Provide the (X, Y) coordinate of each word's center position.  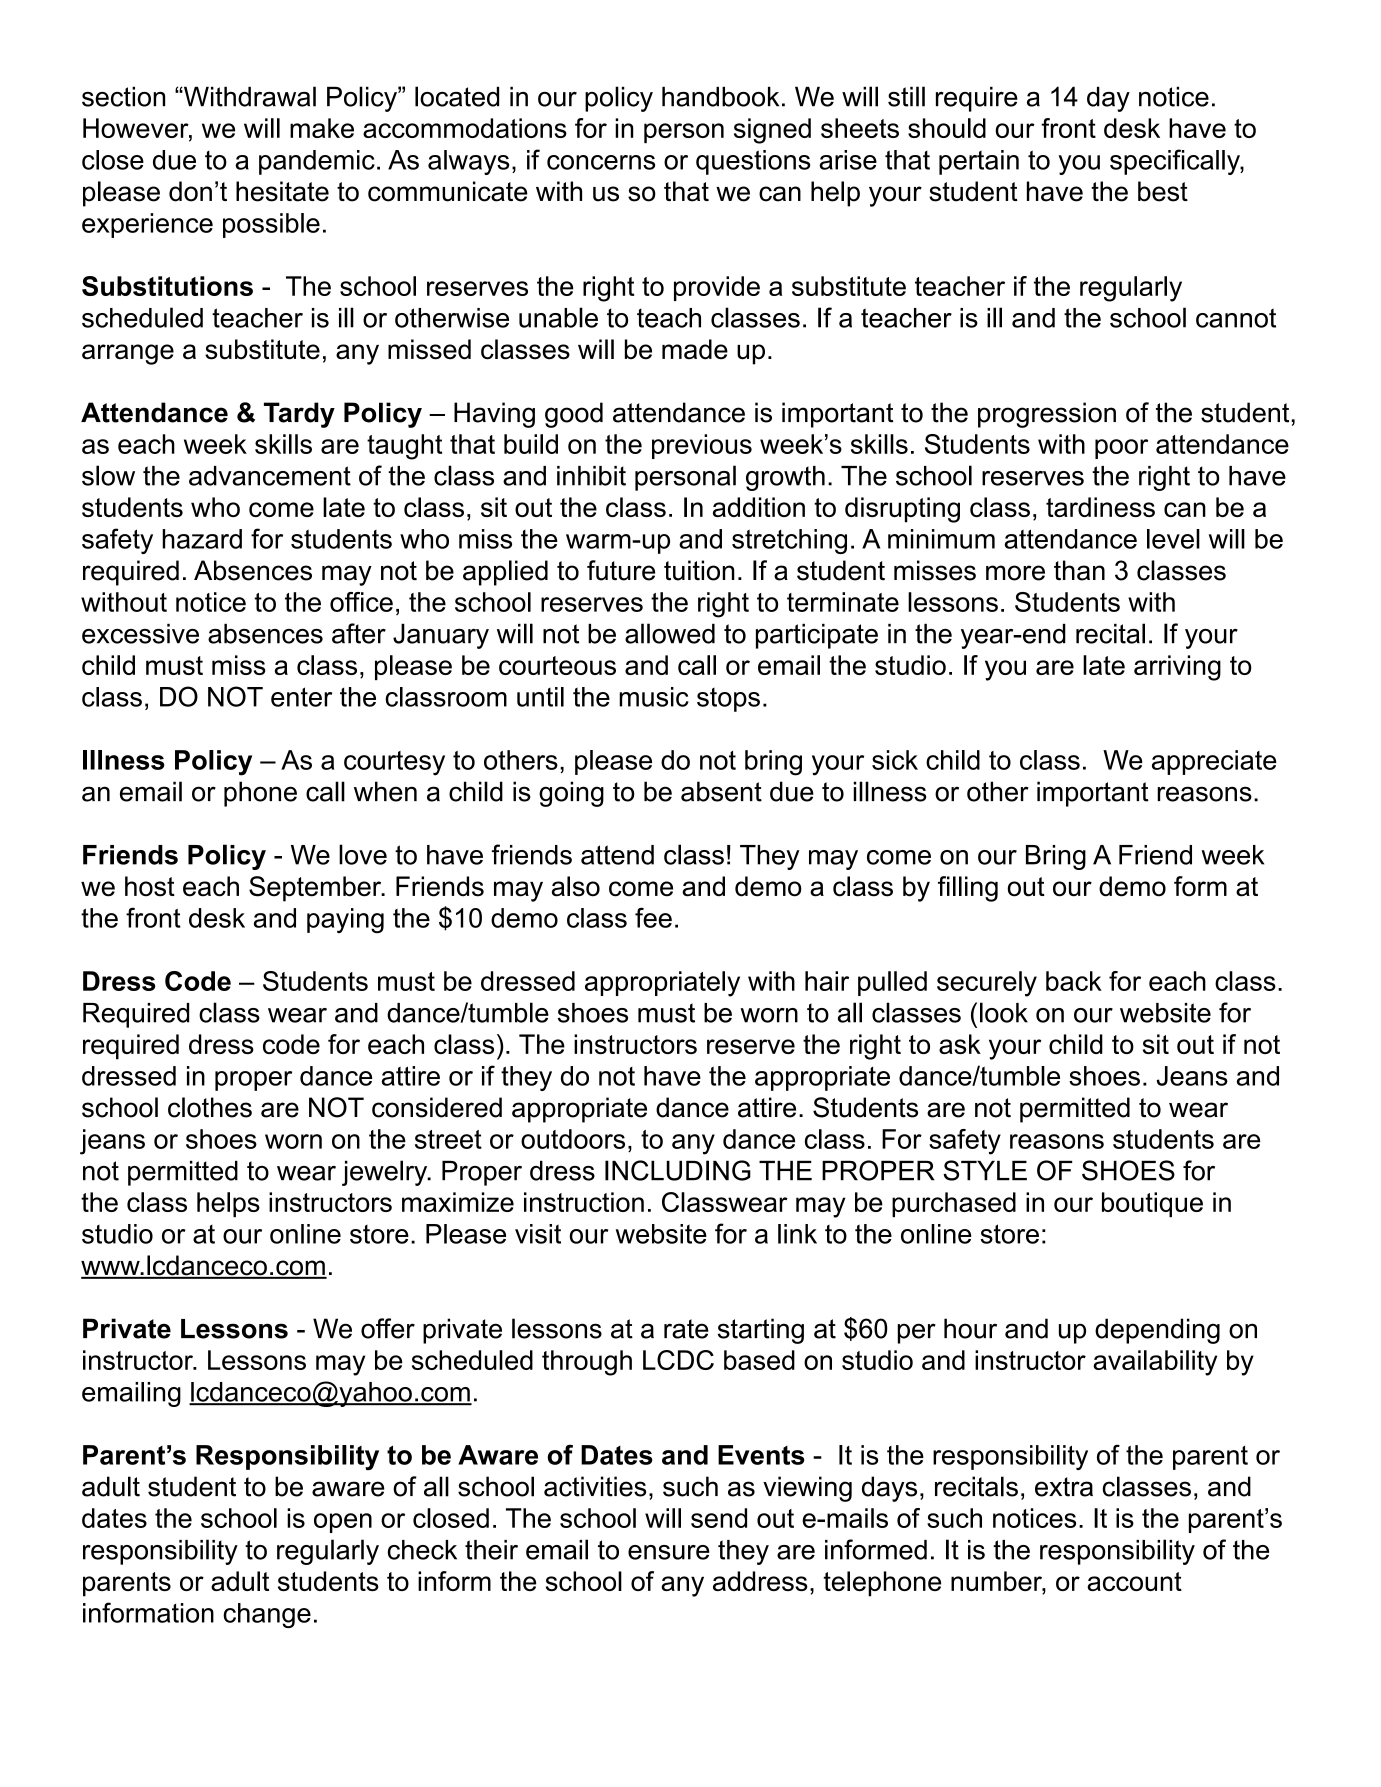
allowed (670, 633)
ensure (669, 1552)
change (267, 1615)
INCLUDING (678, 1170)
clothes (210, 1107)
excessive (140, 634)
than (1079, 570)
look (1004, 1012)
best (1163, 191)
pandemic (317, 162)
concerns (601, 162)
